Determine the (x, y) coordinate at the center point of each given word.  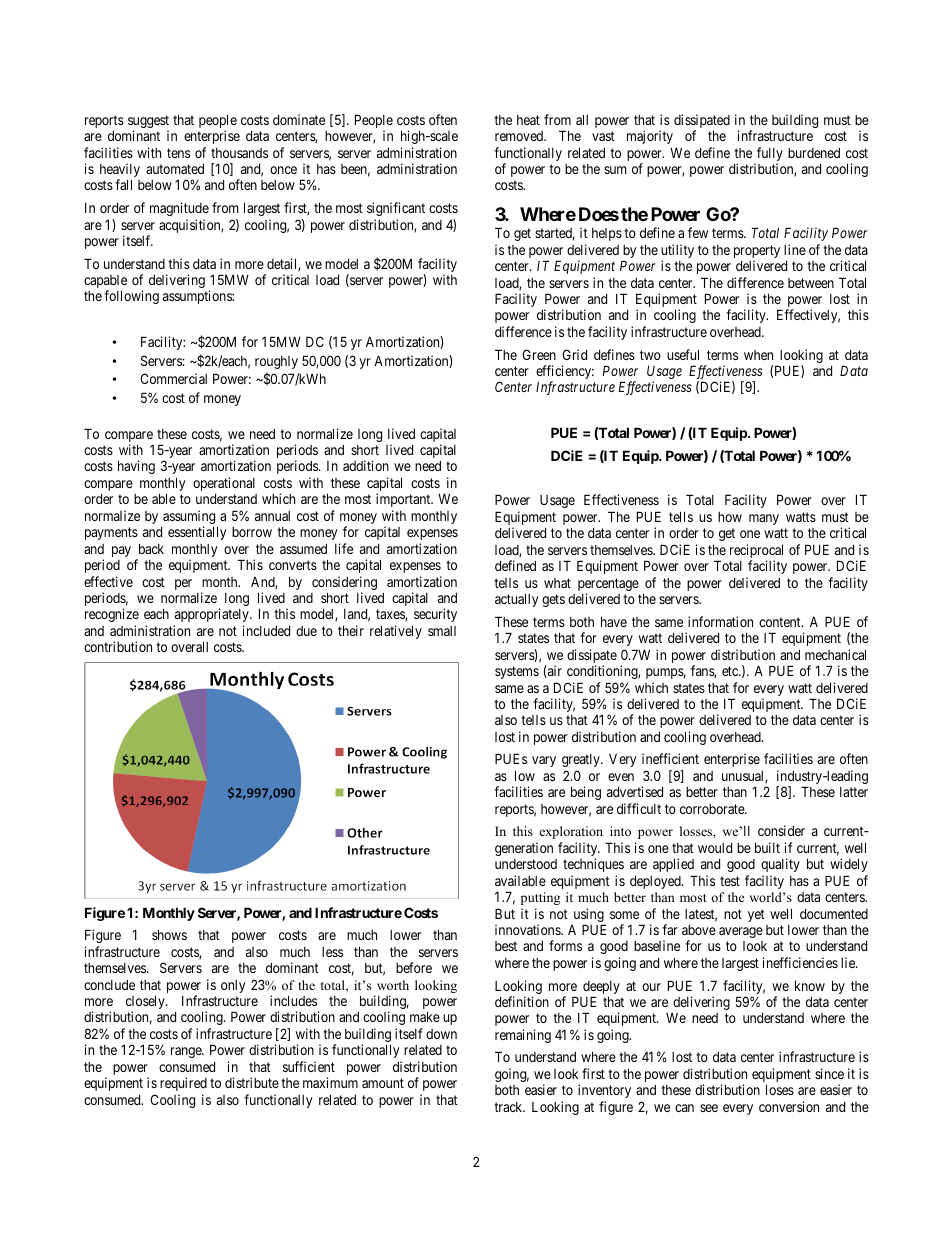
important (404, 500)
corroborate (713, 809)
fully (769, 155)
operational (224, 484)
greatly (582, 760)
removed (520, 136)
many (764, 519)
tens (178, 153)
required (183, 1084)
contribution (118, 646)
